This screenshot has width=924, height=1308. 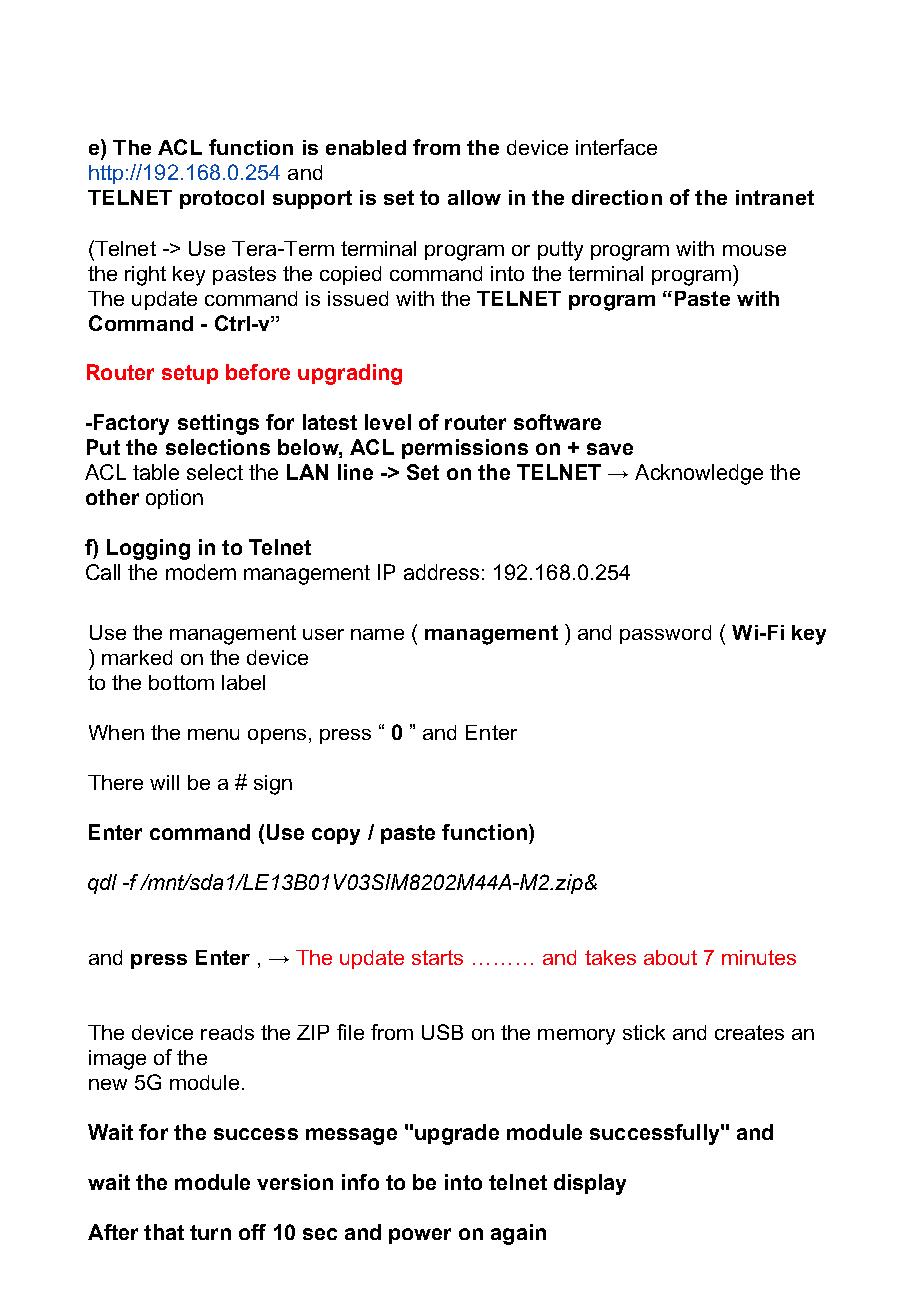 What do you see at coordinates (441, 572) in the screenshot?
I see `address` at bounding box center [441, 572].
